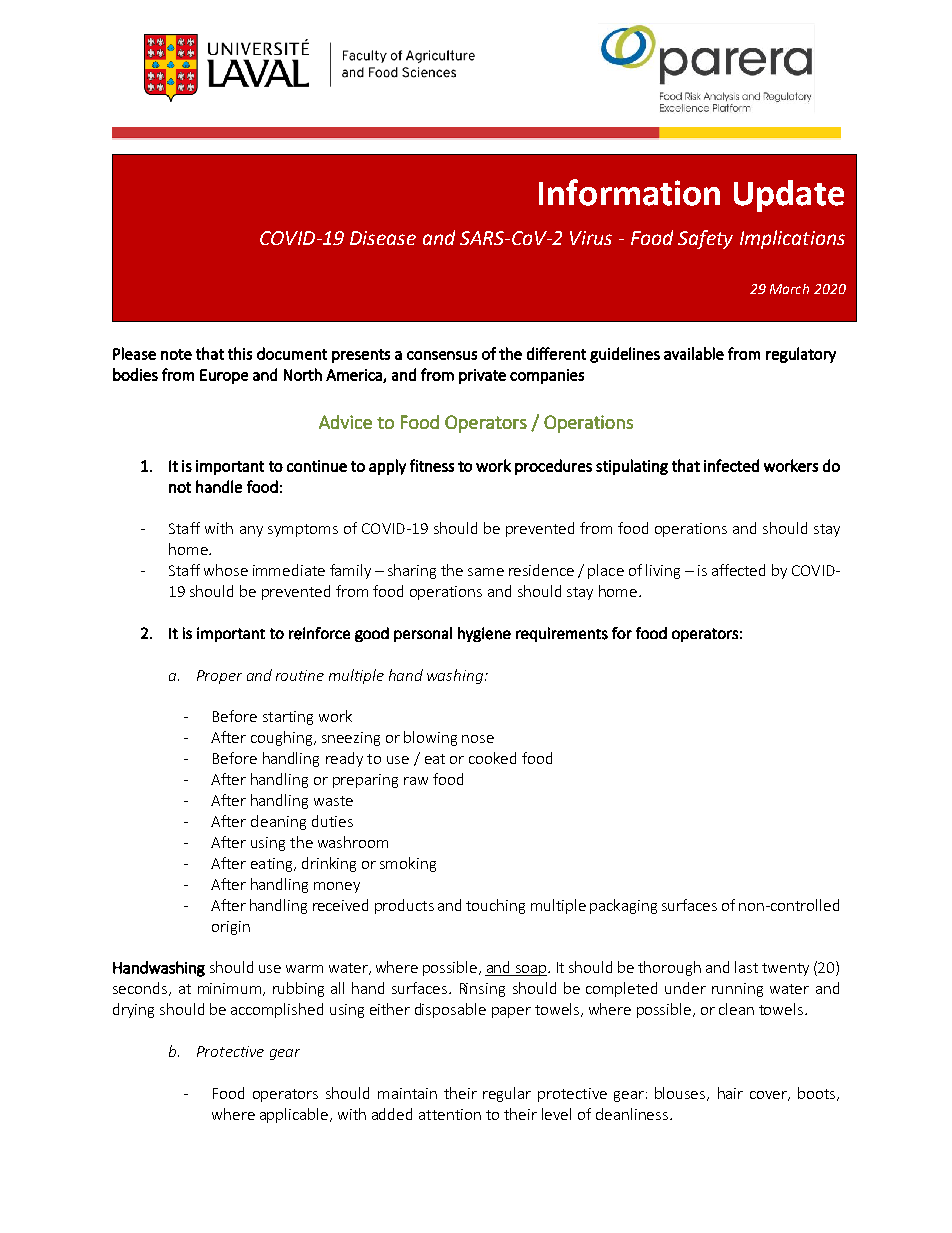  What do you see at coordinates (705, 239) in the screenshot?
I see `Safety` at bounding box center [705, 239].
